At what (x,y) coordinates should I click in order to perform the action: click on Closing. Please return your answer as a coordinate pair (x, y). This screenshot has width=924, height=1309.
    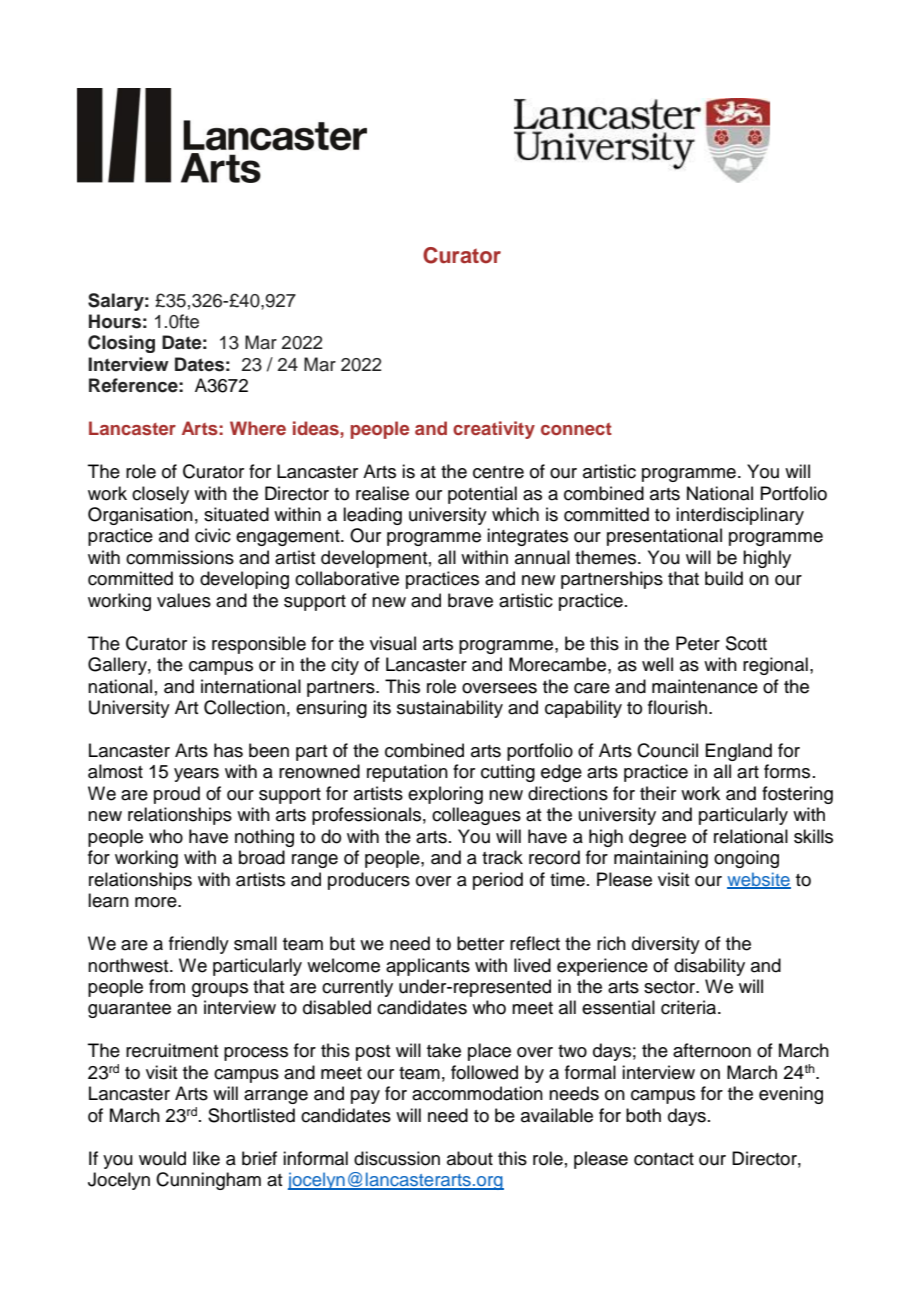
    Looking at the image, I should click on (121, 344).
